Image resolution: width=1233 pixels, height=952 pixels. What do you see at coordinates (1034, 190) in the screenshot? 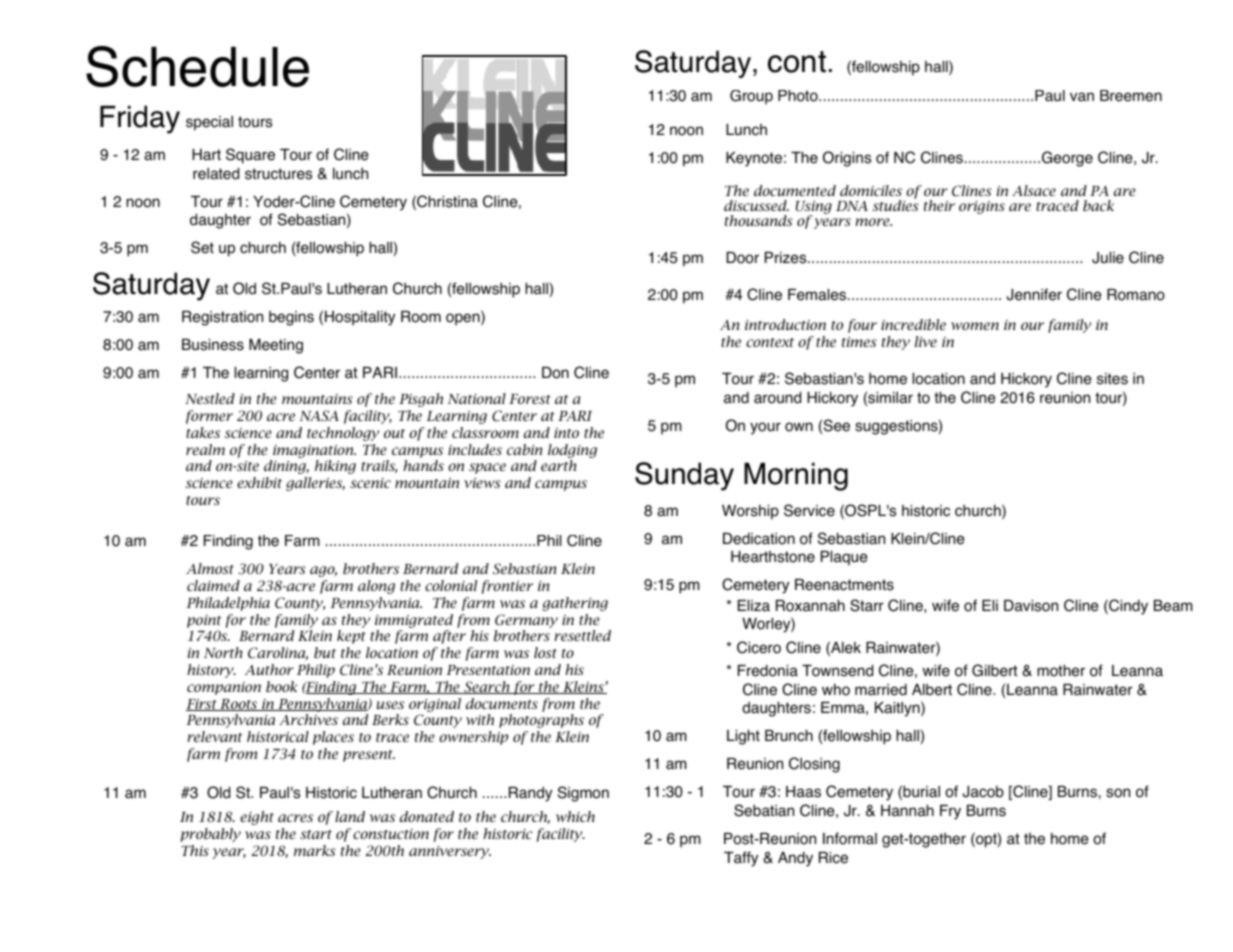
I see `Alsace` at bounding box center [1034, 190].
